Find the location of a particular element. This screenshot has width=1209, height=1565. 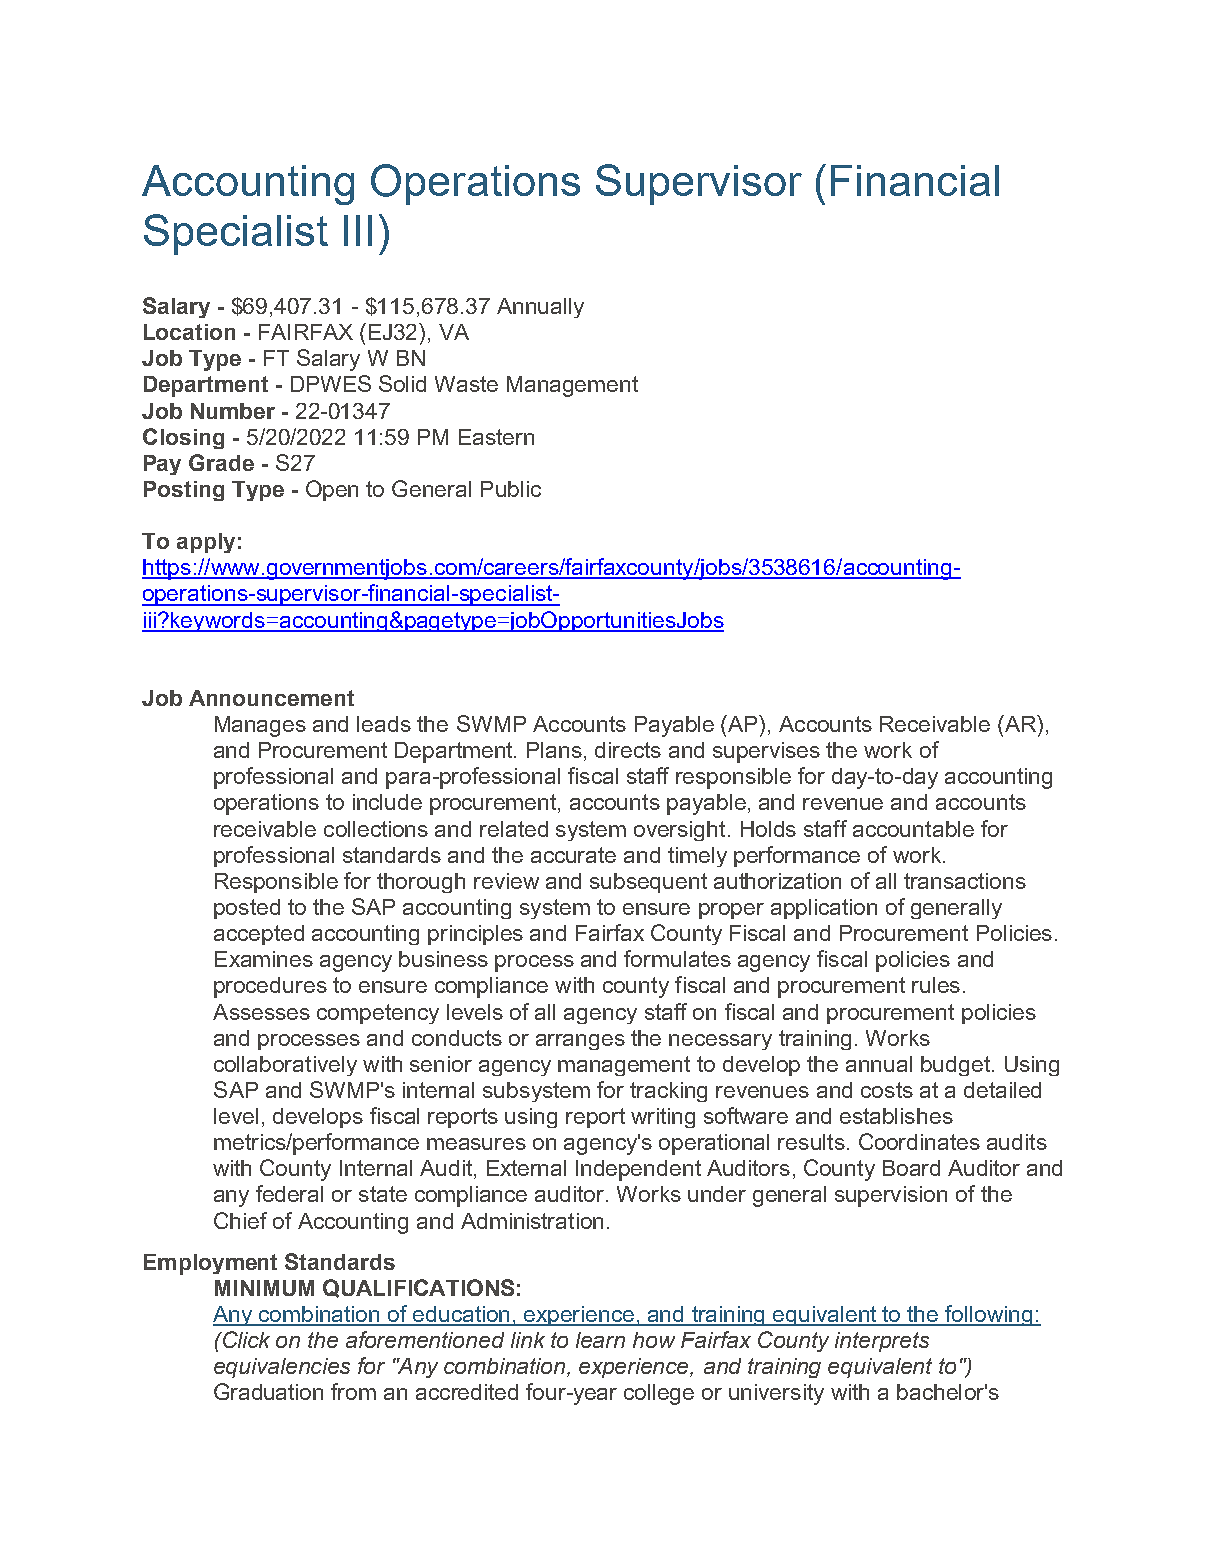

accountable is located at coordinates (913, 829).
